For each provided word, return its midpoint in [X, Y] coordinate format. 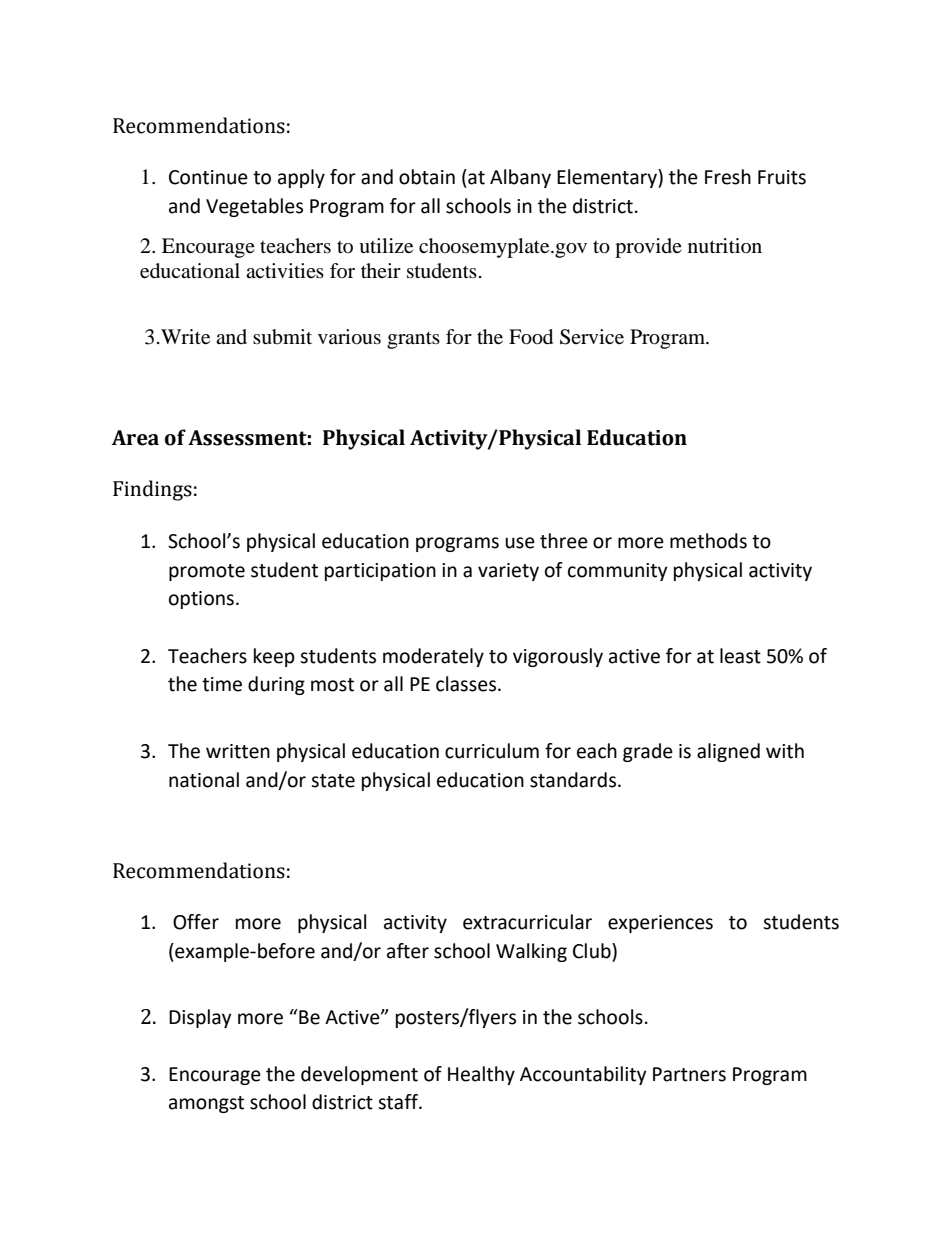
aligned [728, 752]
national [204, 780]
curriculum [492, 751]
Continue [208, 177]
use [520, 543]
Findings [152, 490]
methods [708, 541]
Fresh [728, 177]
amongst [206, 1104]
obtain [427, 177]
